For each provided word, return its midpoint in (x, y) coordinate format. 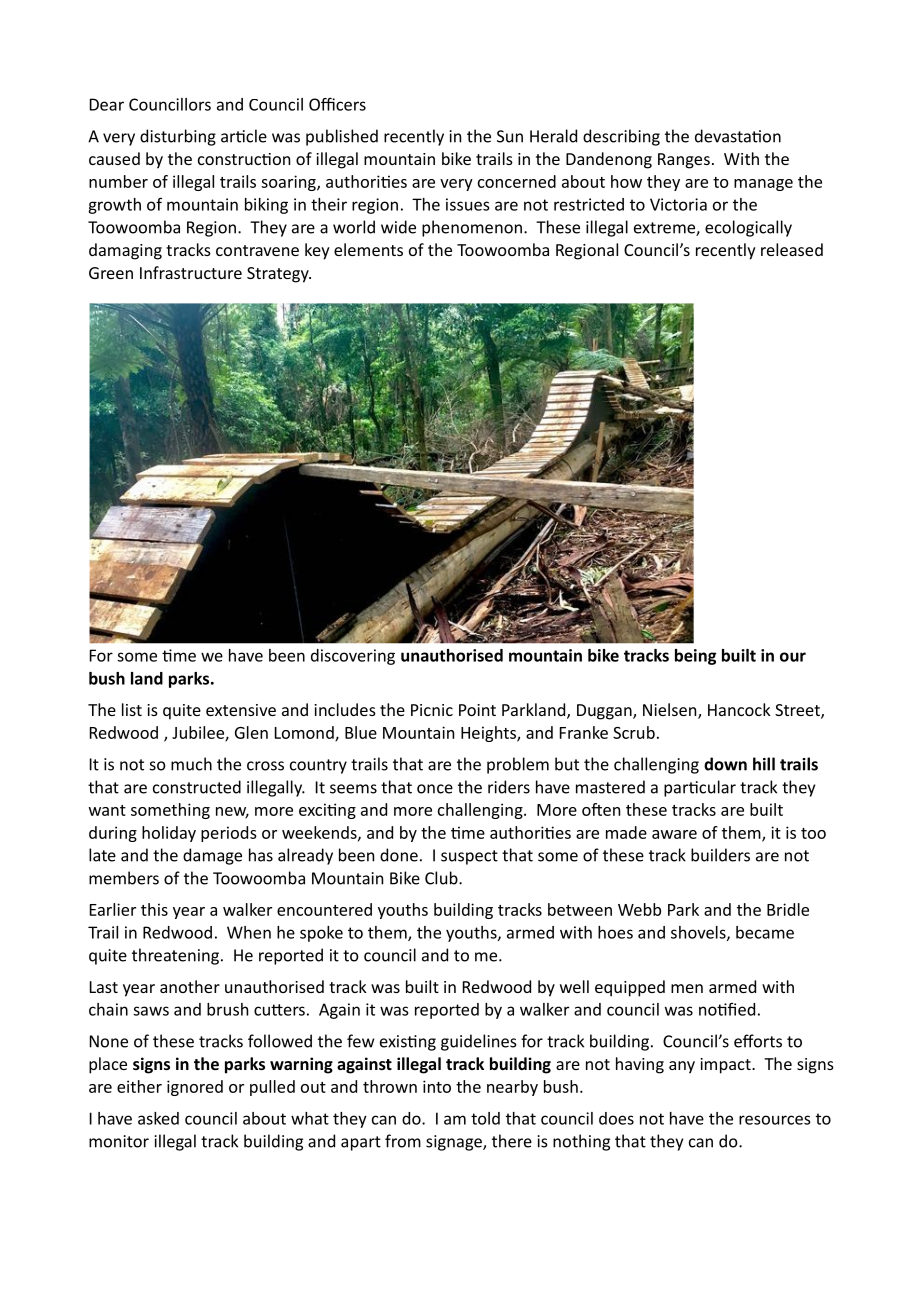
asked (158, 1118)
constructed (197, 787)
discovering (353, 657)
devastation (738, 136)
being (695, 657)
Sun (510, 136)
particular (700, 788)
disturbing (178, 137)
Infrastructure (191, 272)
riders (509, 787)
